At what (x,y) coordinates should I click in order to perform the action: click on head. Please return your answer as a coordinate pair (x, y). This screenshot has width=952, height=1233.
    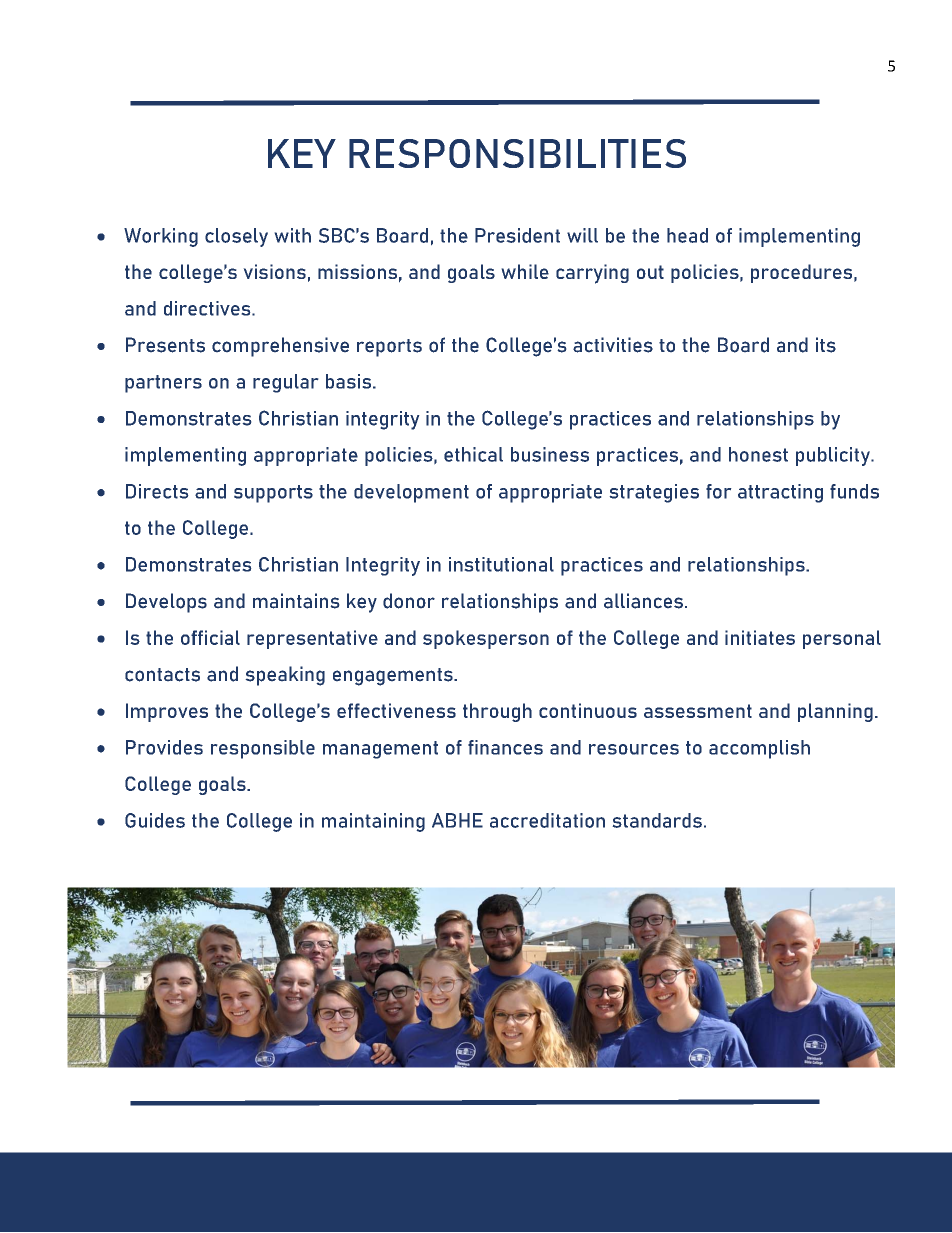
    Looking at the image, I should click on (687, 235).
